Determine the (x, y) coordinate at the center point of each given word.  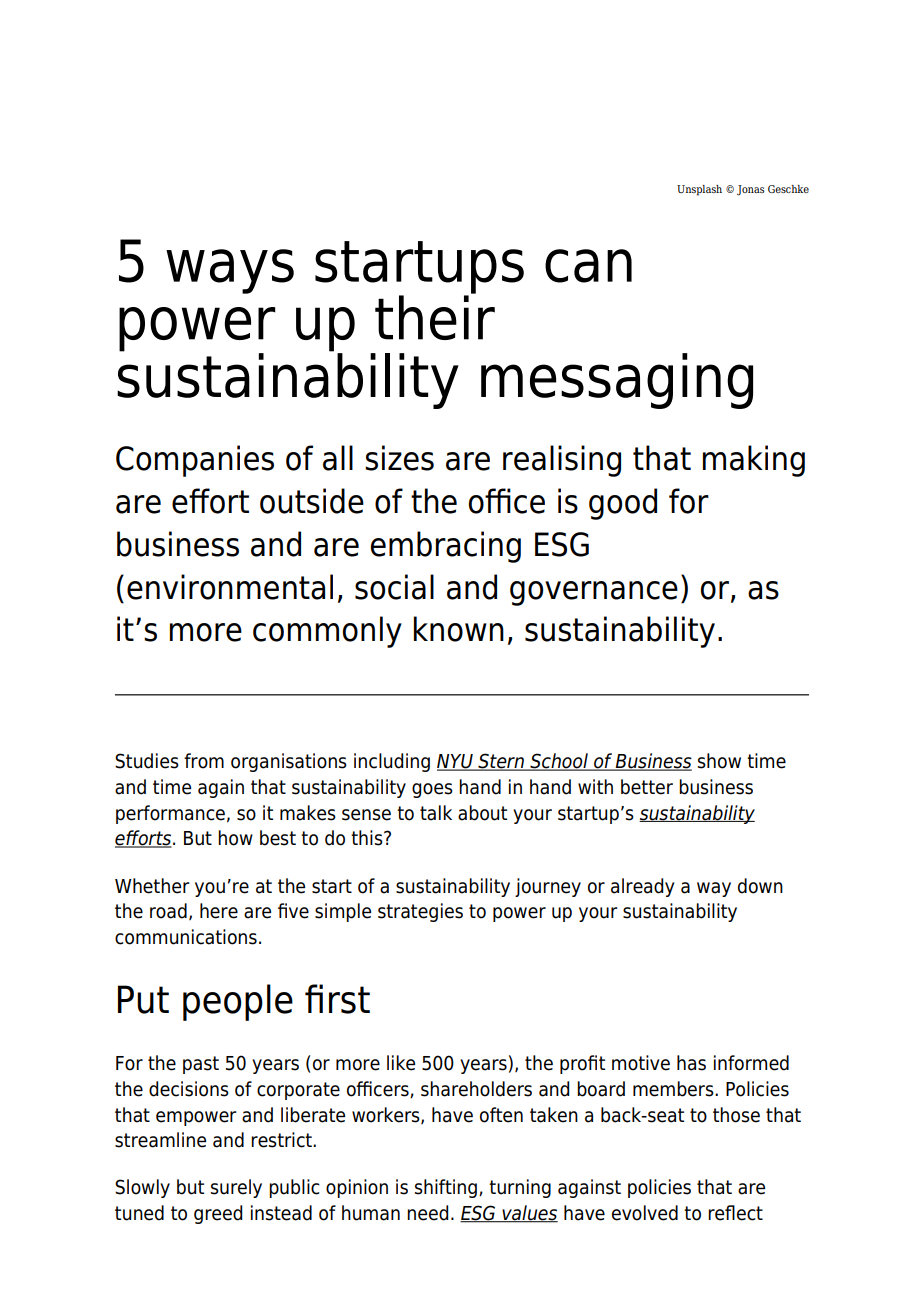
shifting (446, 1188)
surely (236, 1188)
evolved (645, 1213)
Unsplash (699, 190)
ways (230, 271)
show (719, 761)
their (435, 316)
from (204, 761)
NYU (456, 762)
